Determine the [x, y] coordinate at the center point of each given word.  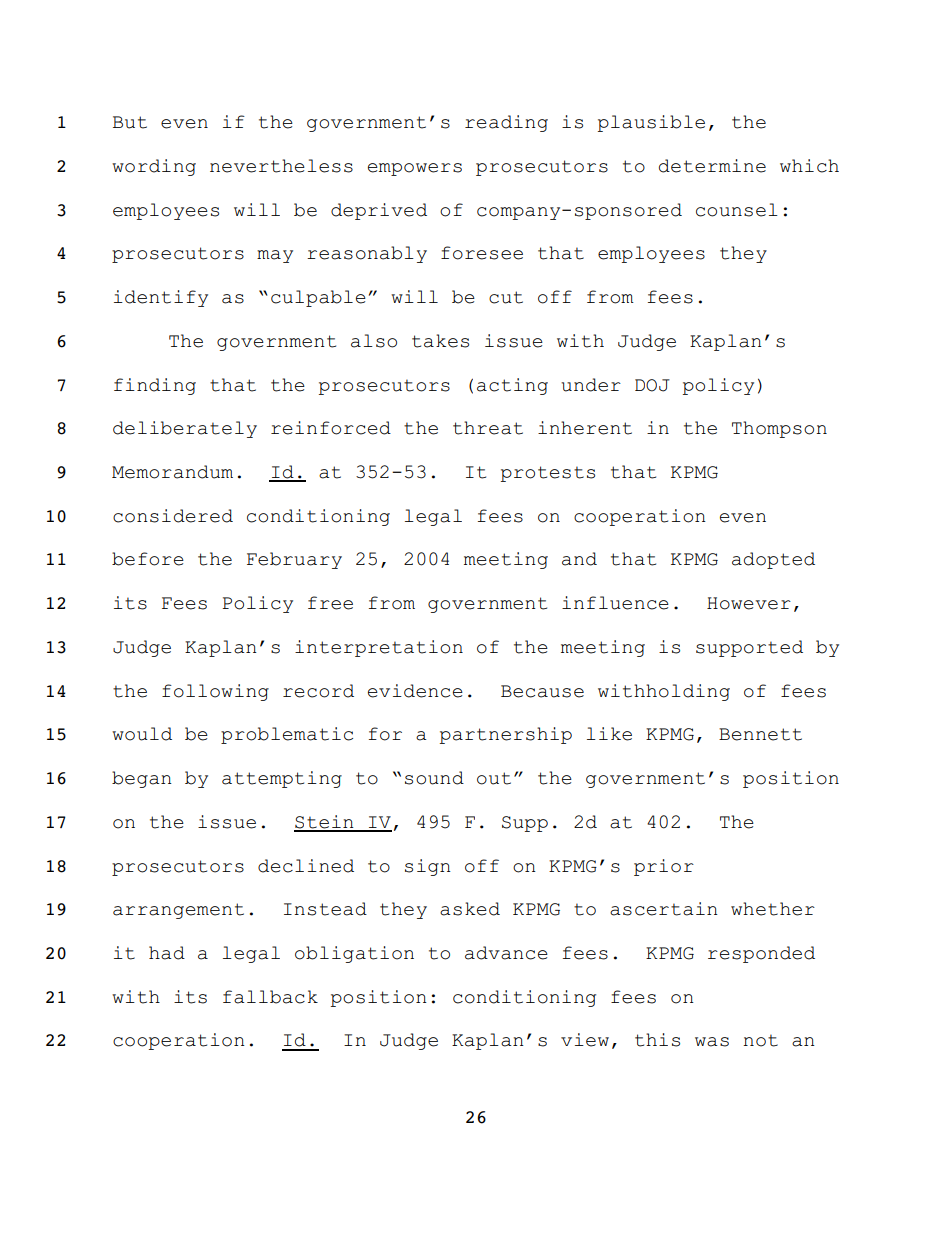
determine [712, 166]
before [148, 559]
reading [506, 123]
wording [154, 167]
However [749, 603]
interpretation [379, 648]
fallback [270, 997]
